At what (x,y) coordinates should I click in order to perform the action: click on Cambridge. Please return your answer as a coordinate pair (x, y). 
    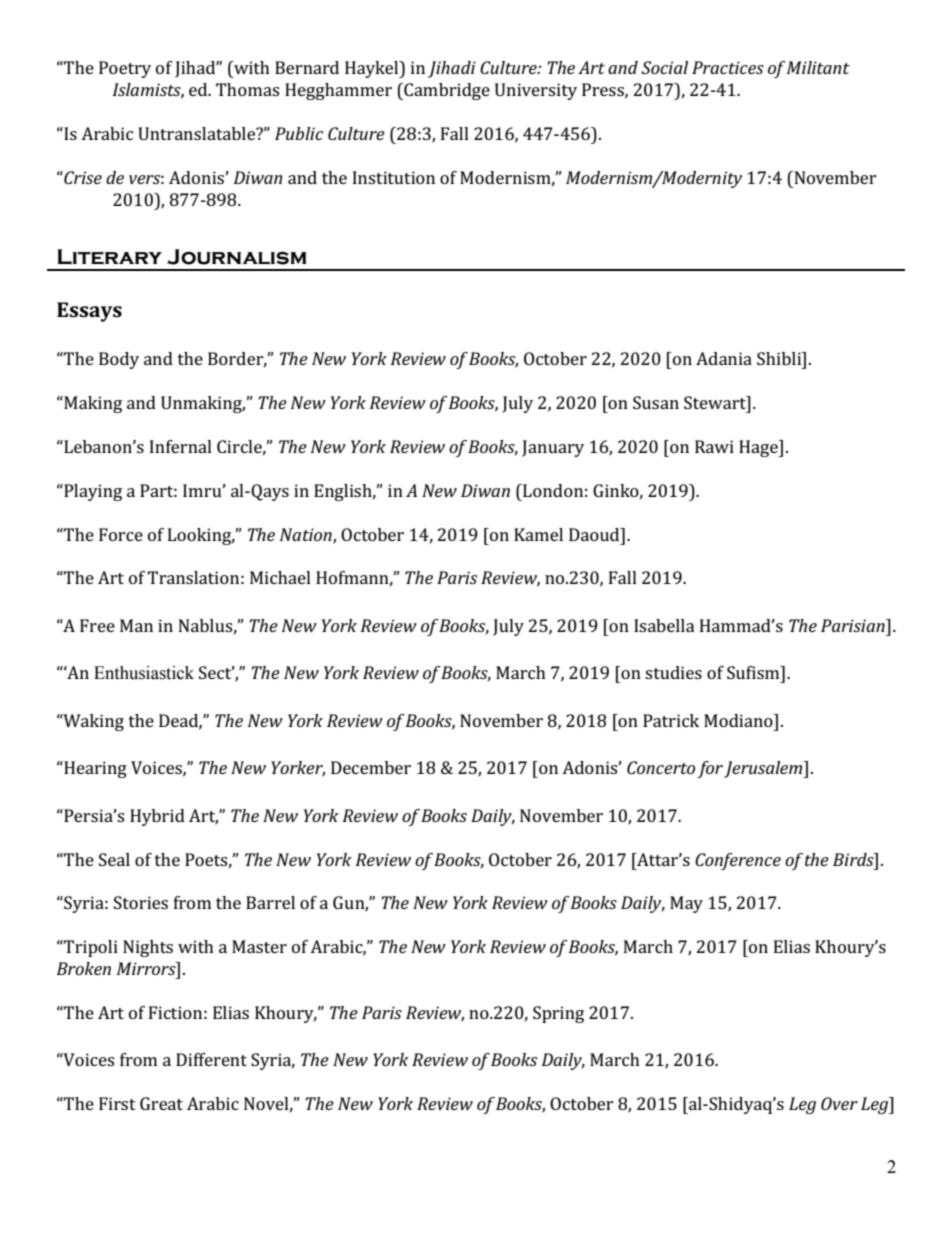
    Looking at the image, I should click on (446, 91).
